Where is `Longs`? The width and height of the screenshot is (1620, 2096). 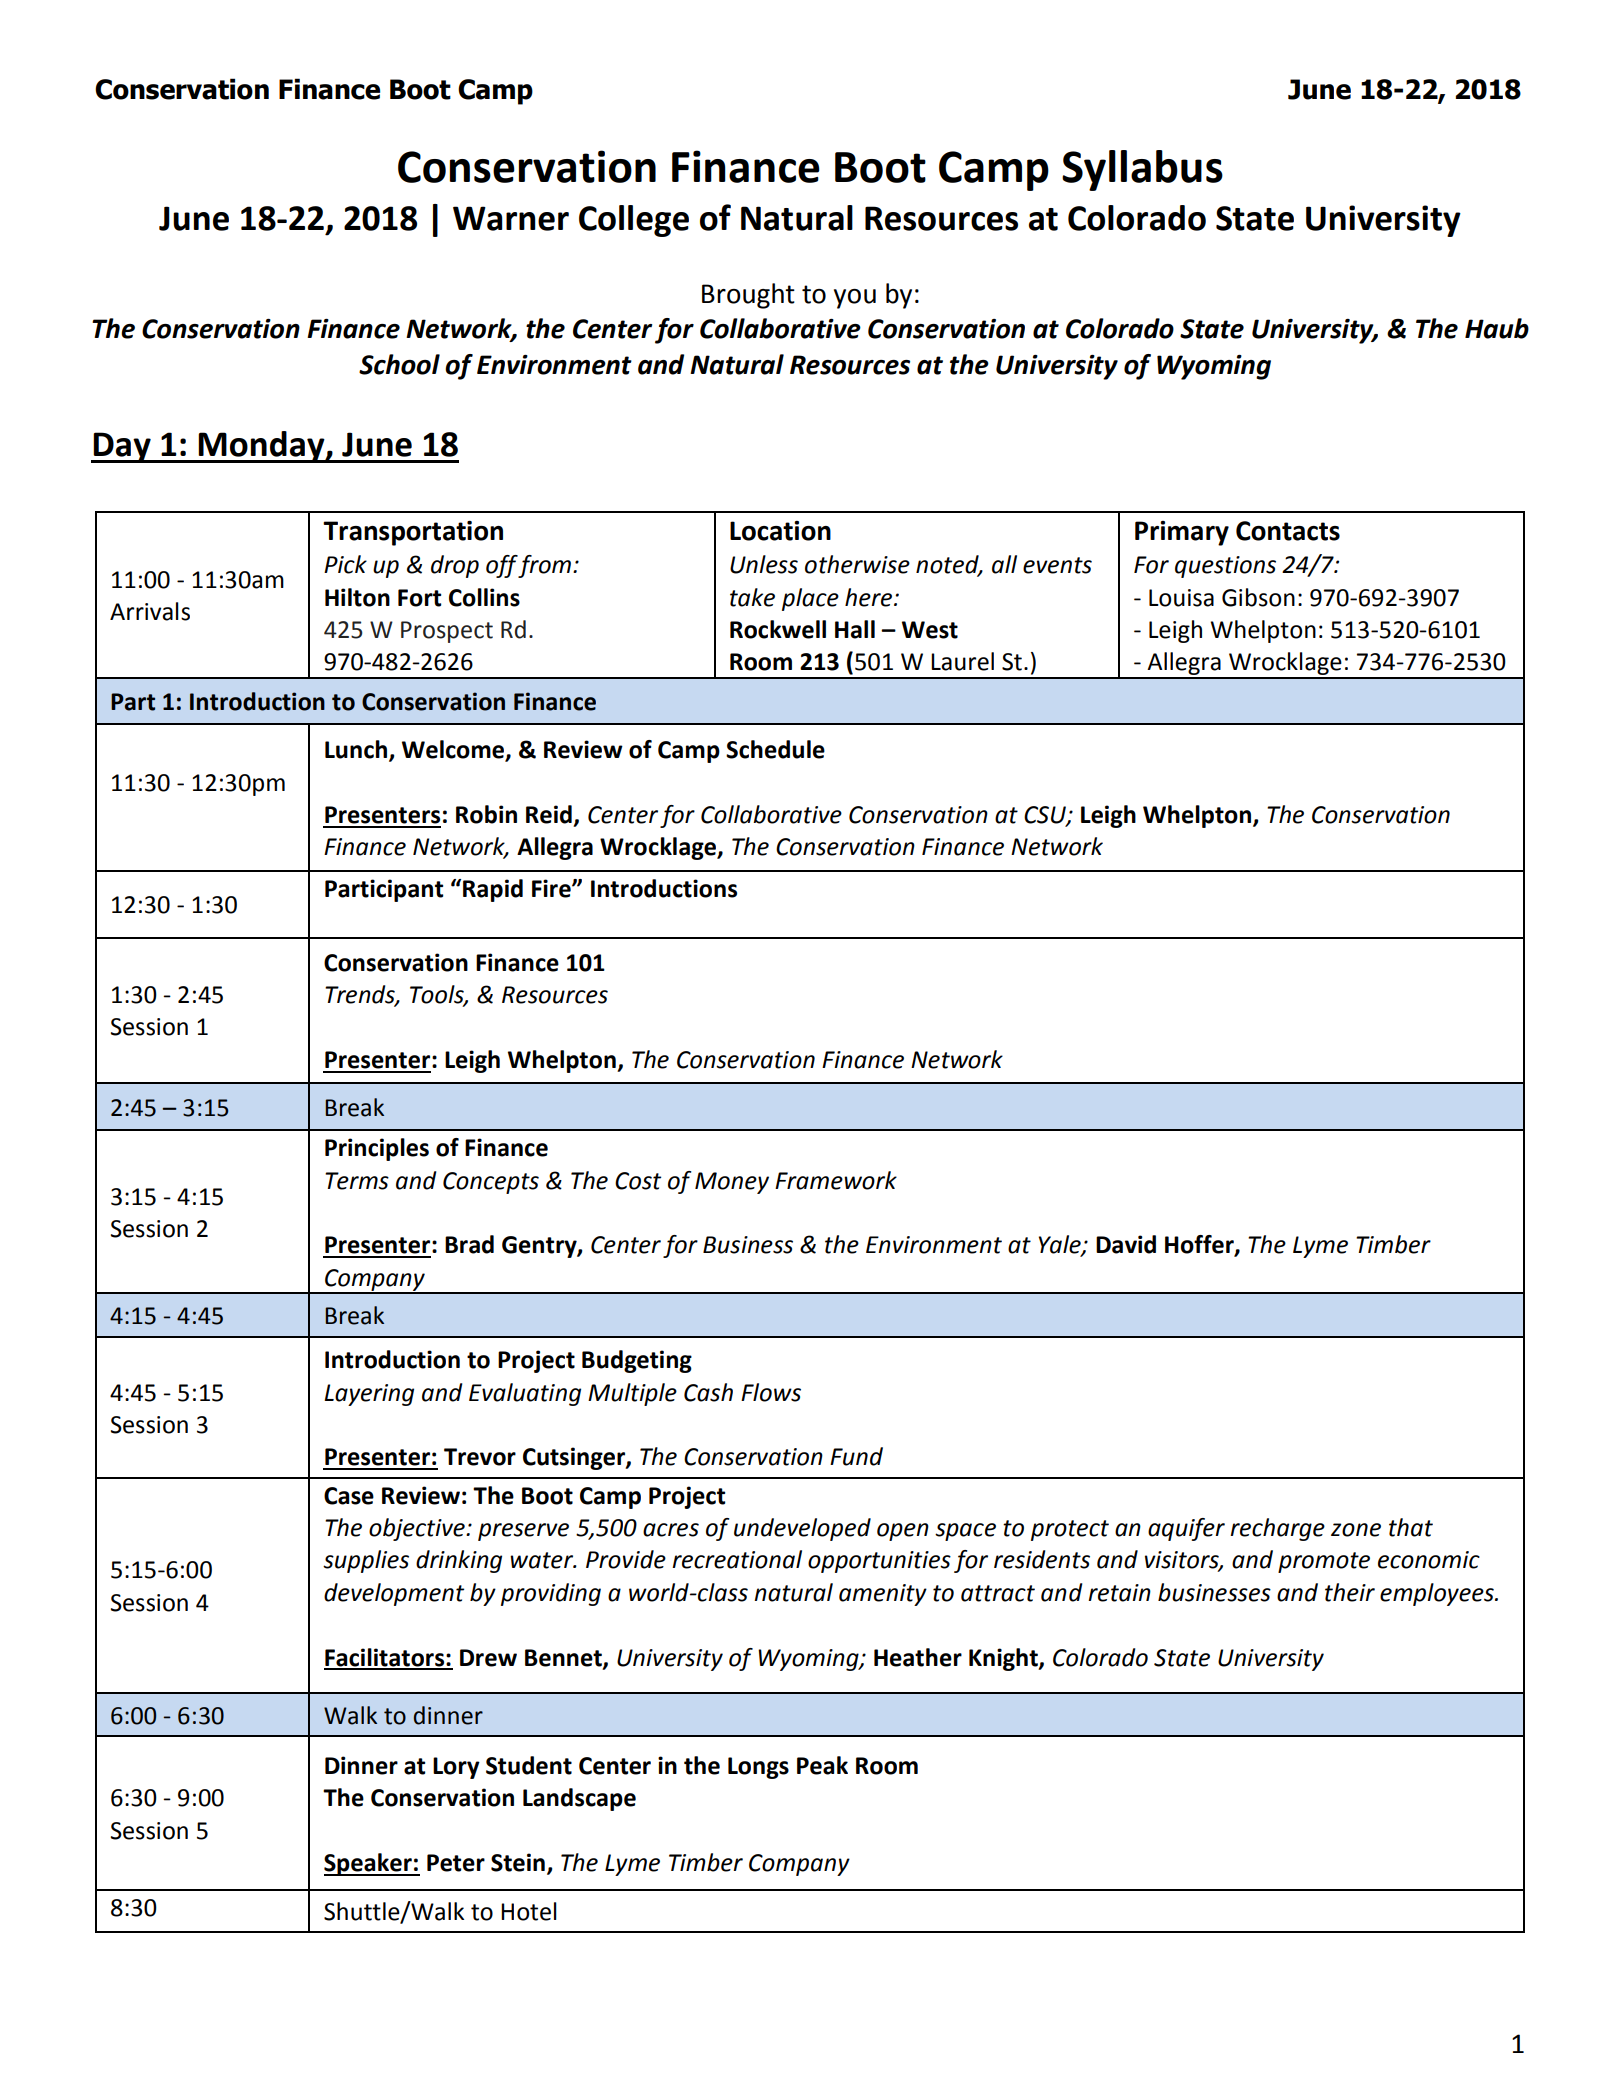
Longs is located at coordinates (758, 1768).
